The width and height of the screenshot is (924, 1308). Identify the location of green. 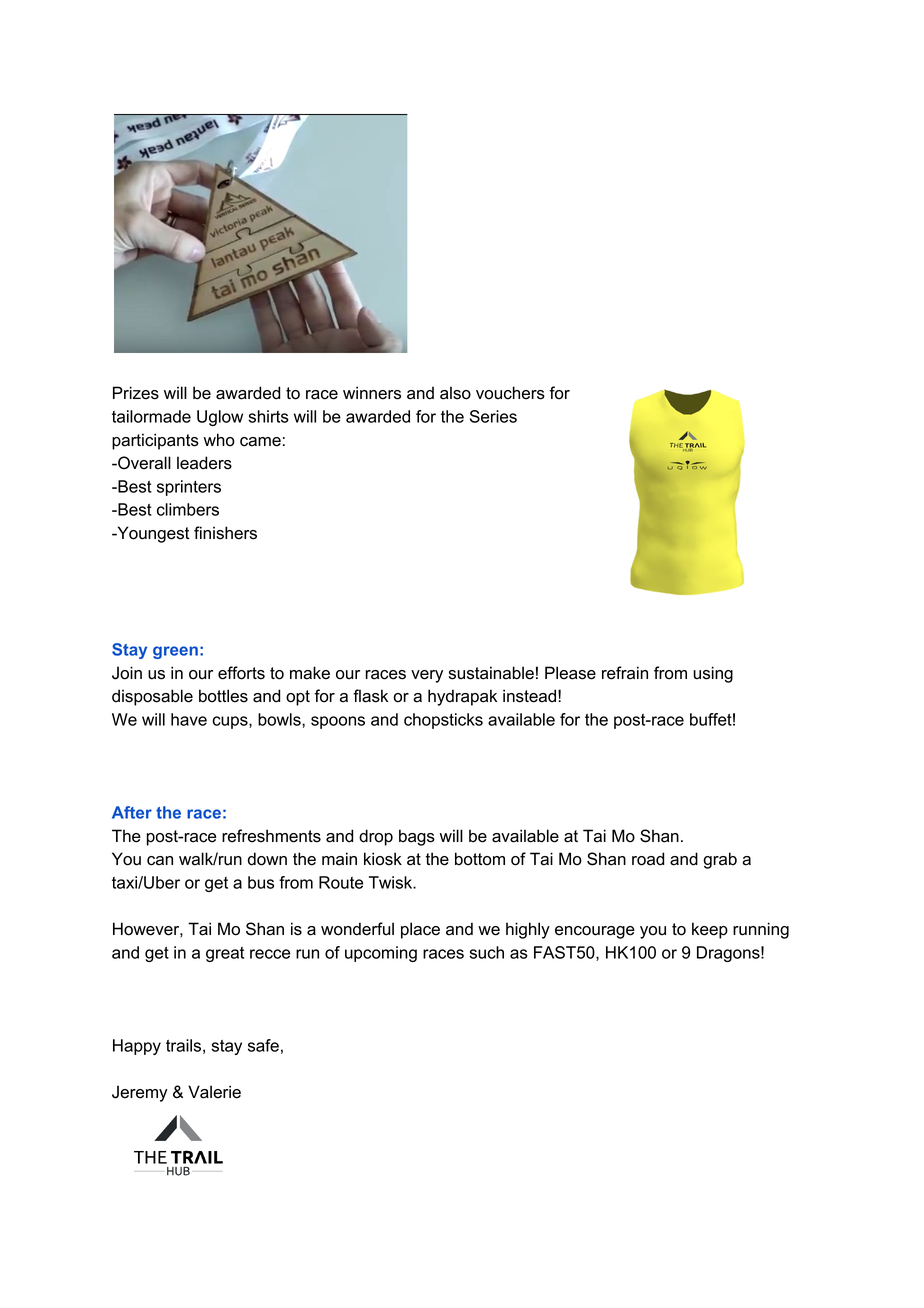
(175, 652).
